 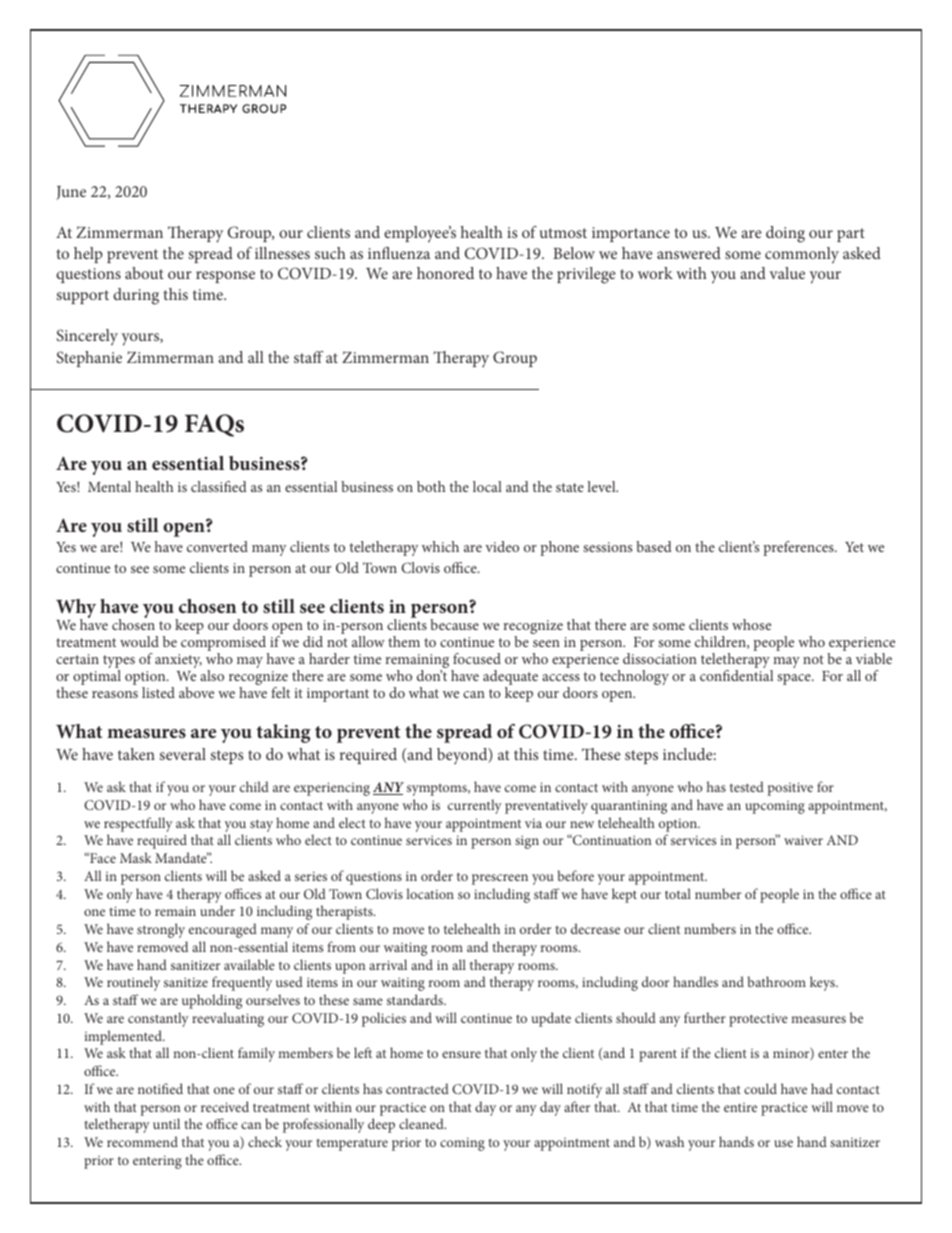 What do you see at coordinates (803, 840) in the page?
I see `waiver` at bounding box center [803, 840].
